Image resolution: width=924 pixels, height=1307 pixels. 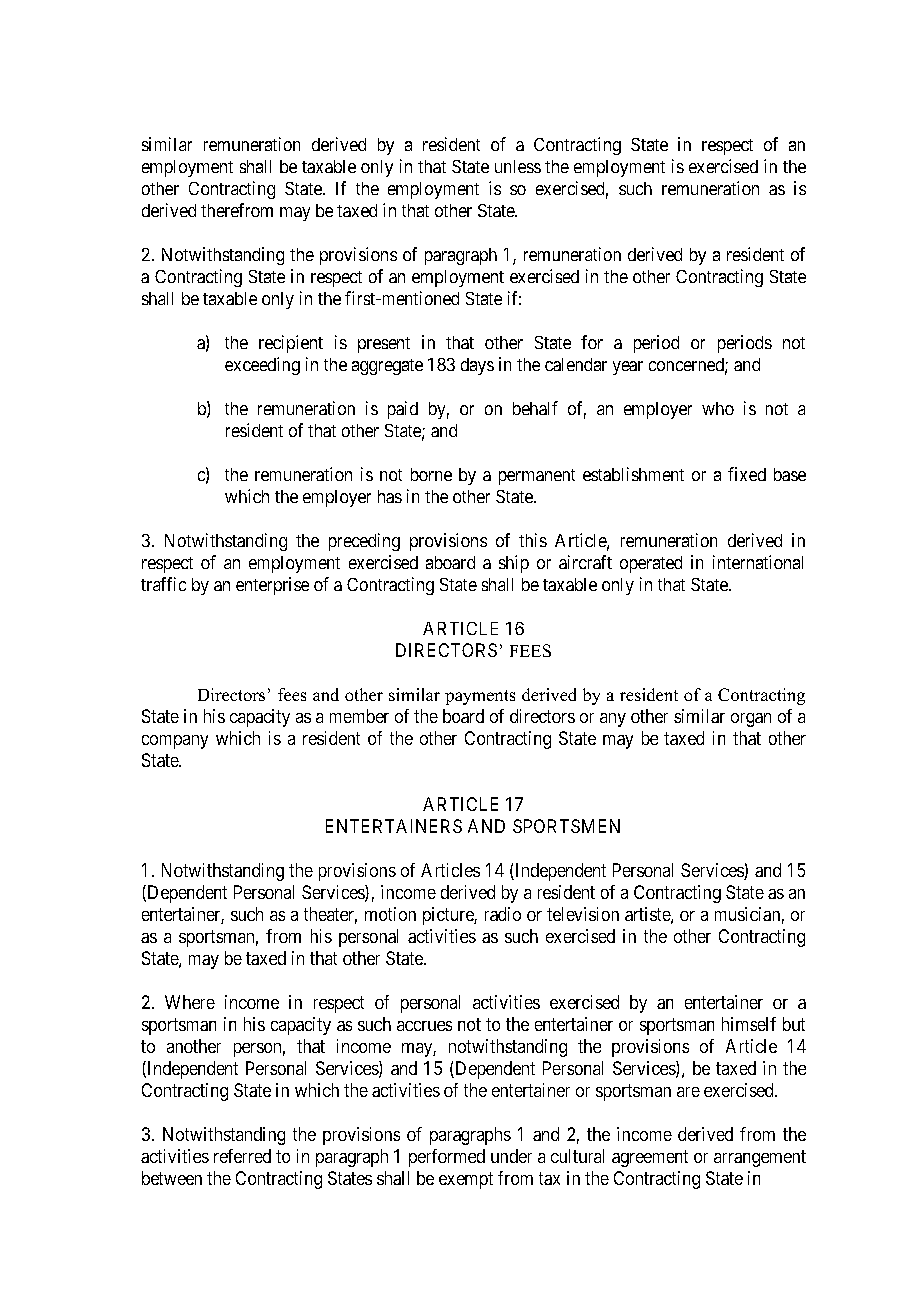 What do you see at coordinates (628, 368) in the screenshot?
I see `year` at bounding box center [628, 368].
